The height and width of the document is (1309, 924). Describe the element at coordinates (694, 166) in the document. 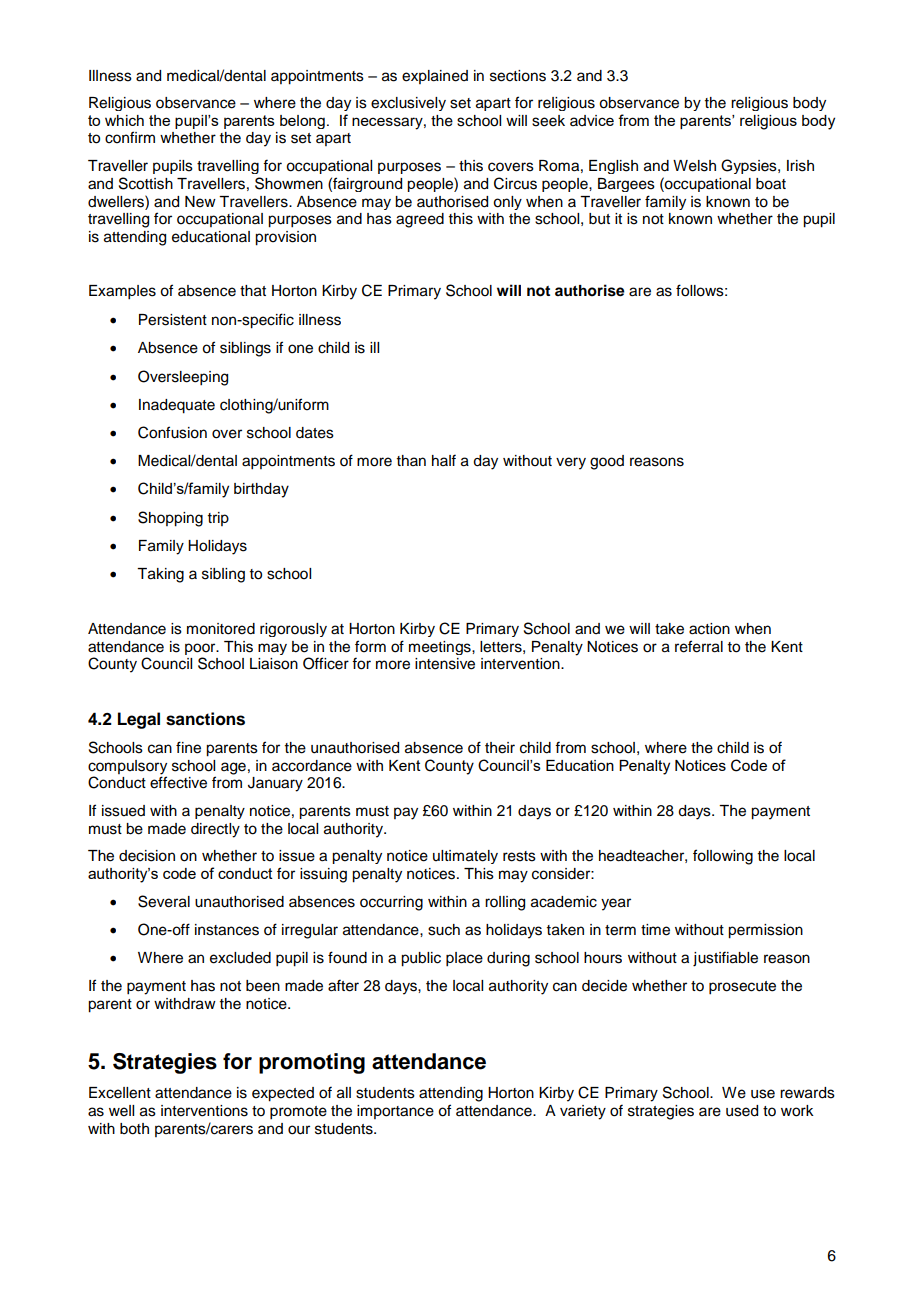

I see `Welsh` at that location.
